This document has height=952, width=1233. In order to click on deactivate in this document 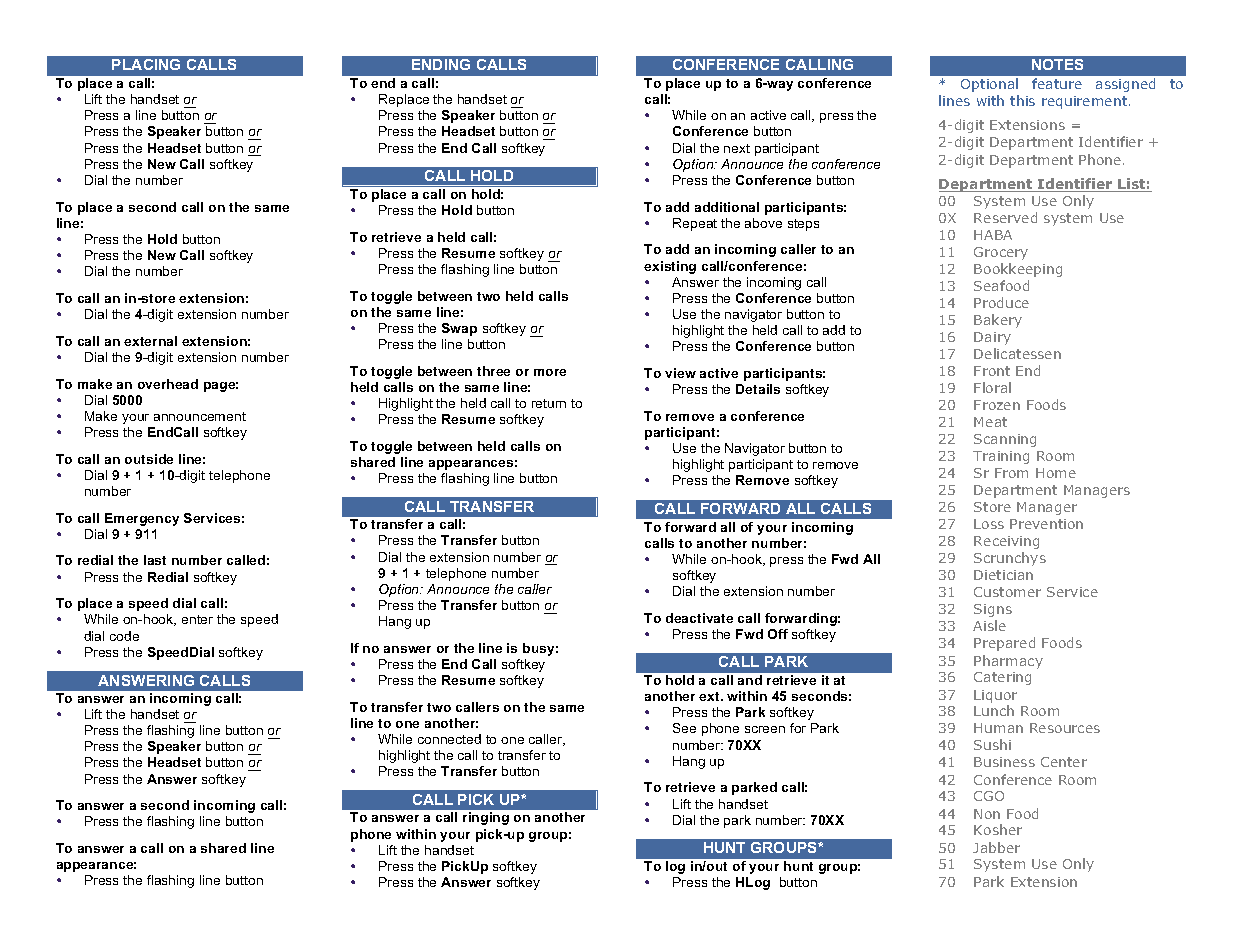, I will do `click(699, 618)`.
